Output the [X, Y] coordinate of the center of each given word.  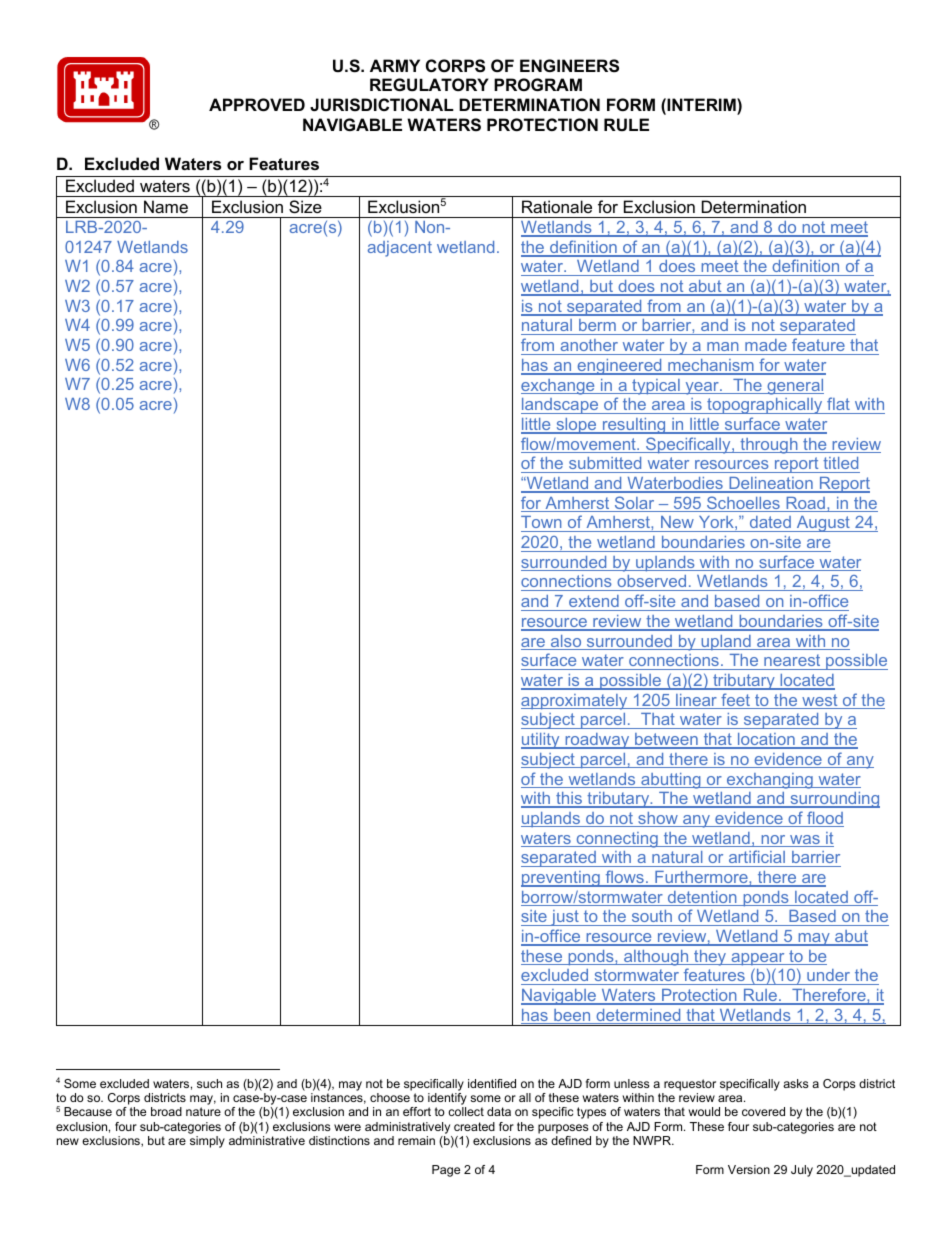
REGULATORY [429, 84]
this [569, 799]
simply [207, 1142]
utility [541, 741]
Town [542, 524]
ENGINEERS [569, 66]
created [474, 1126]
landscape [561, 406]
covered [763, 1111]
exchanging [770, 781]
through [769, 446]
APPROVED [257, 104]
